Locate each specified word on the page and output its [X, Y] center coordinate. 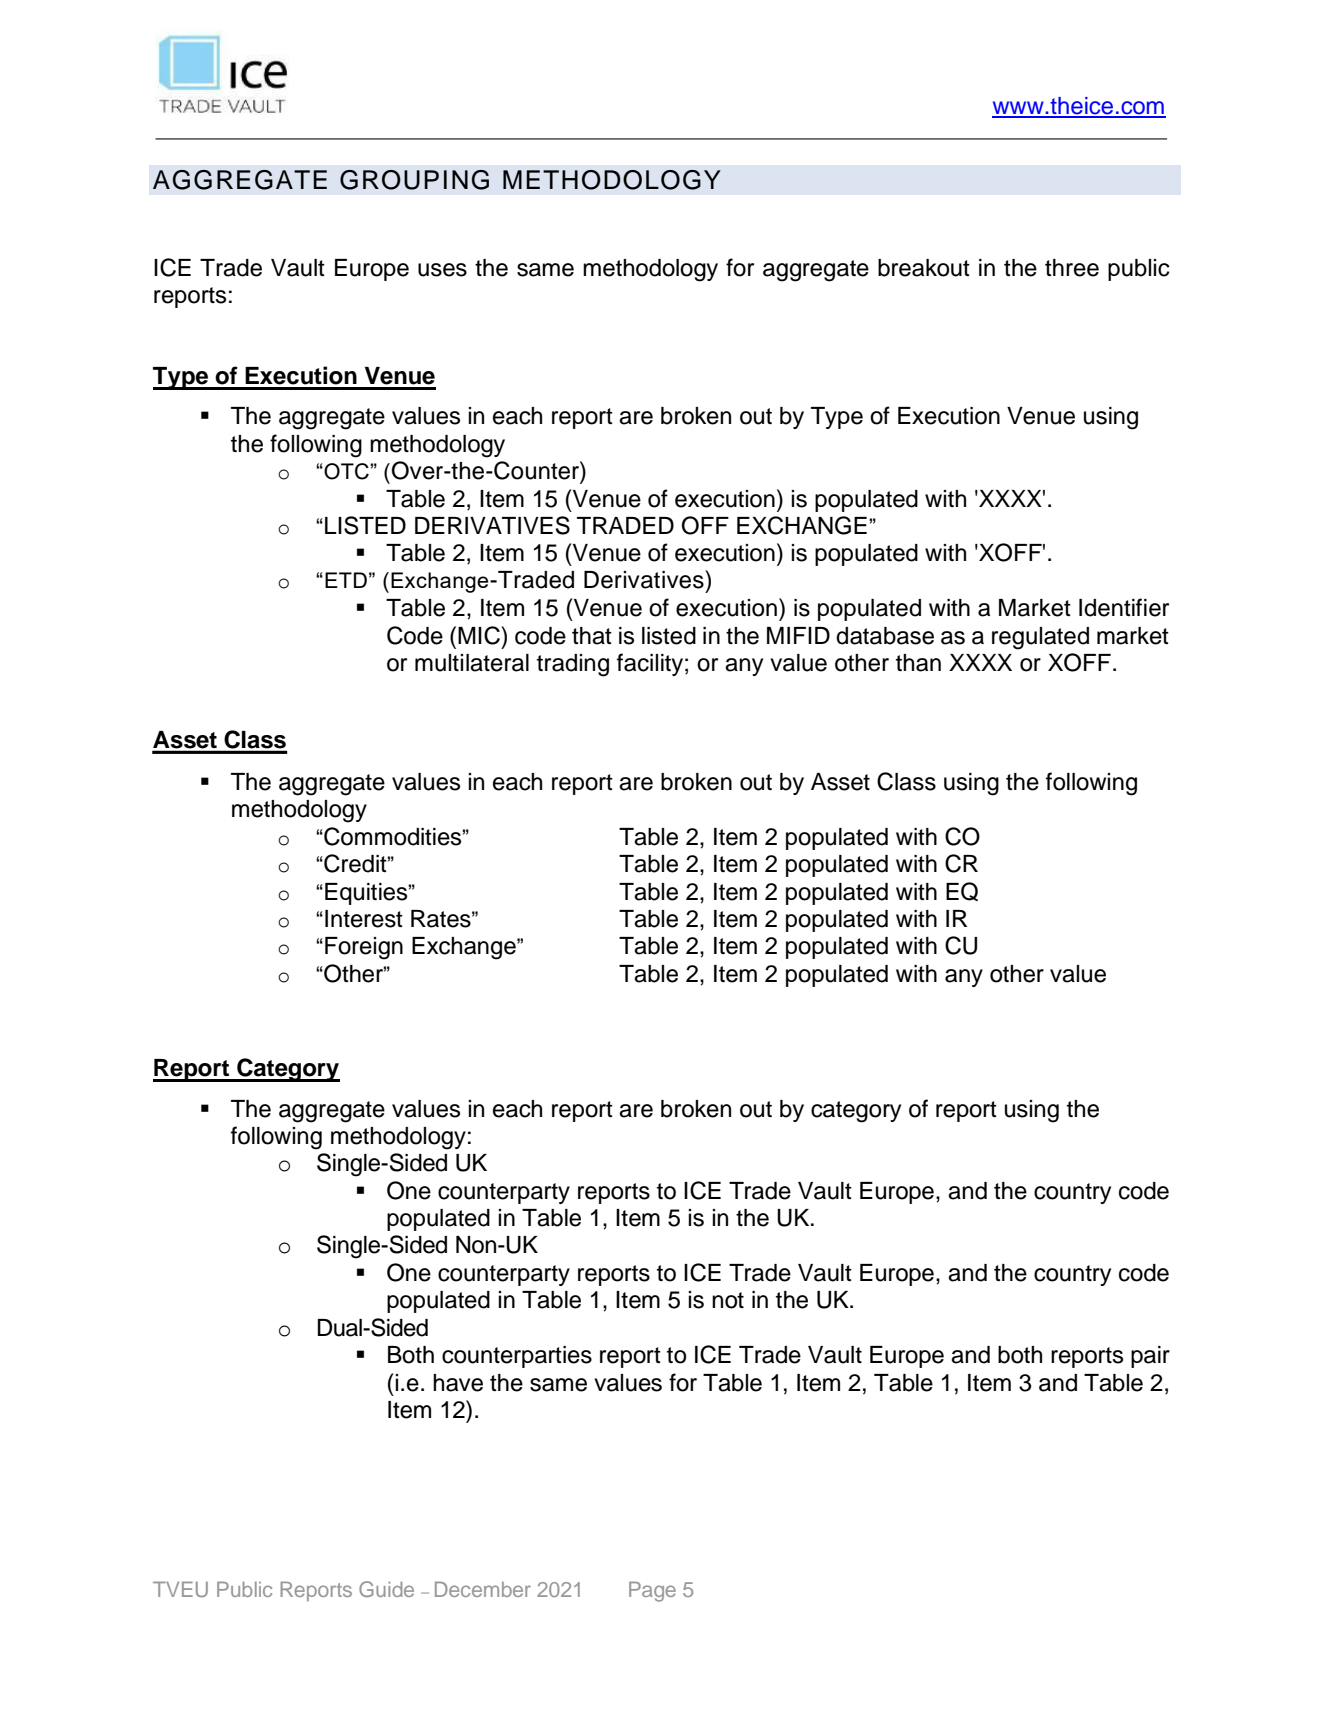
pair [1150, 1357]
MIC [480, 635]
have [458, 1383]
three [1072, 268]
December [483, 1589]
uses [442, 270]
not [728, 1300]
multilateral [472, 663]
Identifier [1124, 607]
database [885, 636]
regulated [1040, 638]
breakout [924, 268]
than [918, 663]
